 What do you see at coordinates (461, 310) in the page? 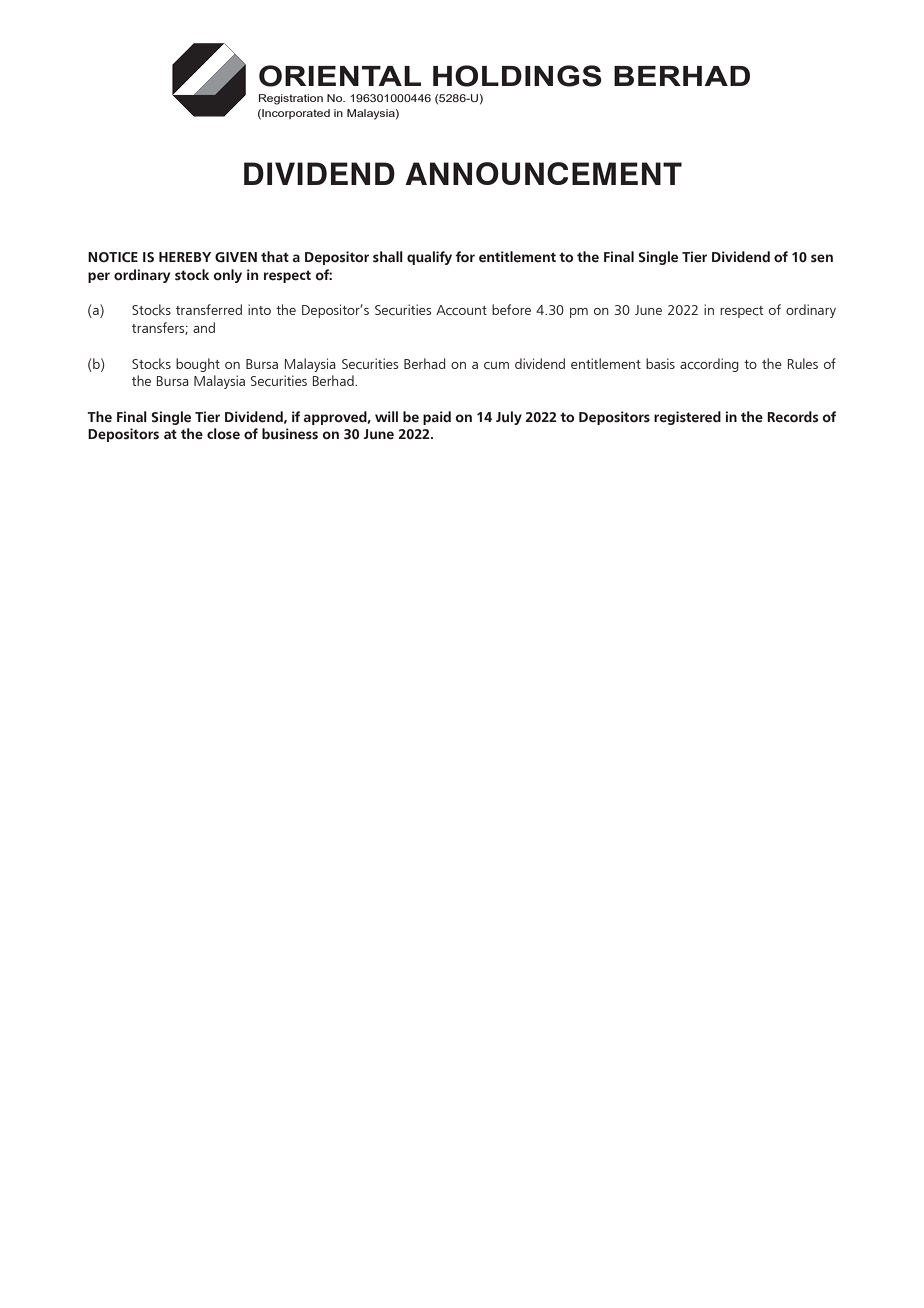
I see `Account` at bounding box center [461, 310].
